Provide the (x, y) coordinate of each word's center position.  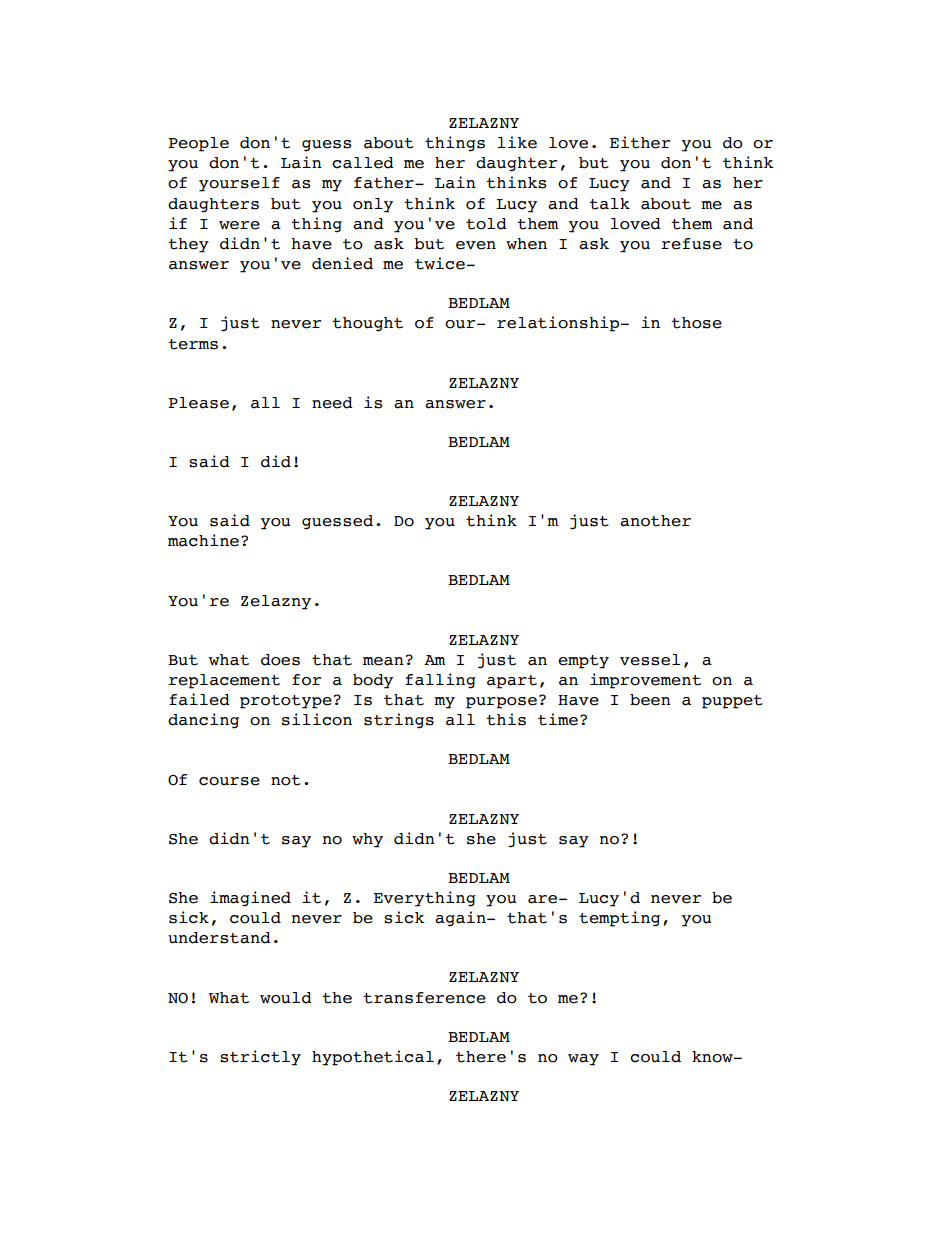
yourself (239, 184)
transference (424, 998)
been (650, 700)
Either (640, 142)
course (229, 781)
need (332, 403)
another (655, 521)
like (517, 142)
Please (198, 403)
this (506, 719)
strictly (260, 1058)
